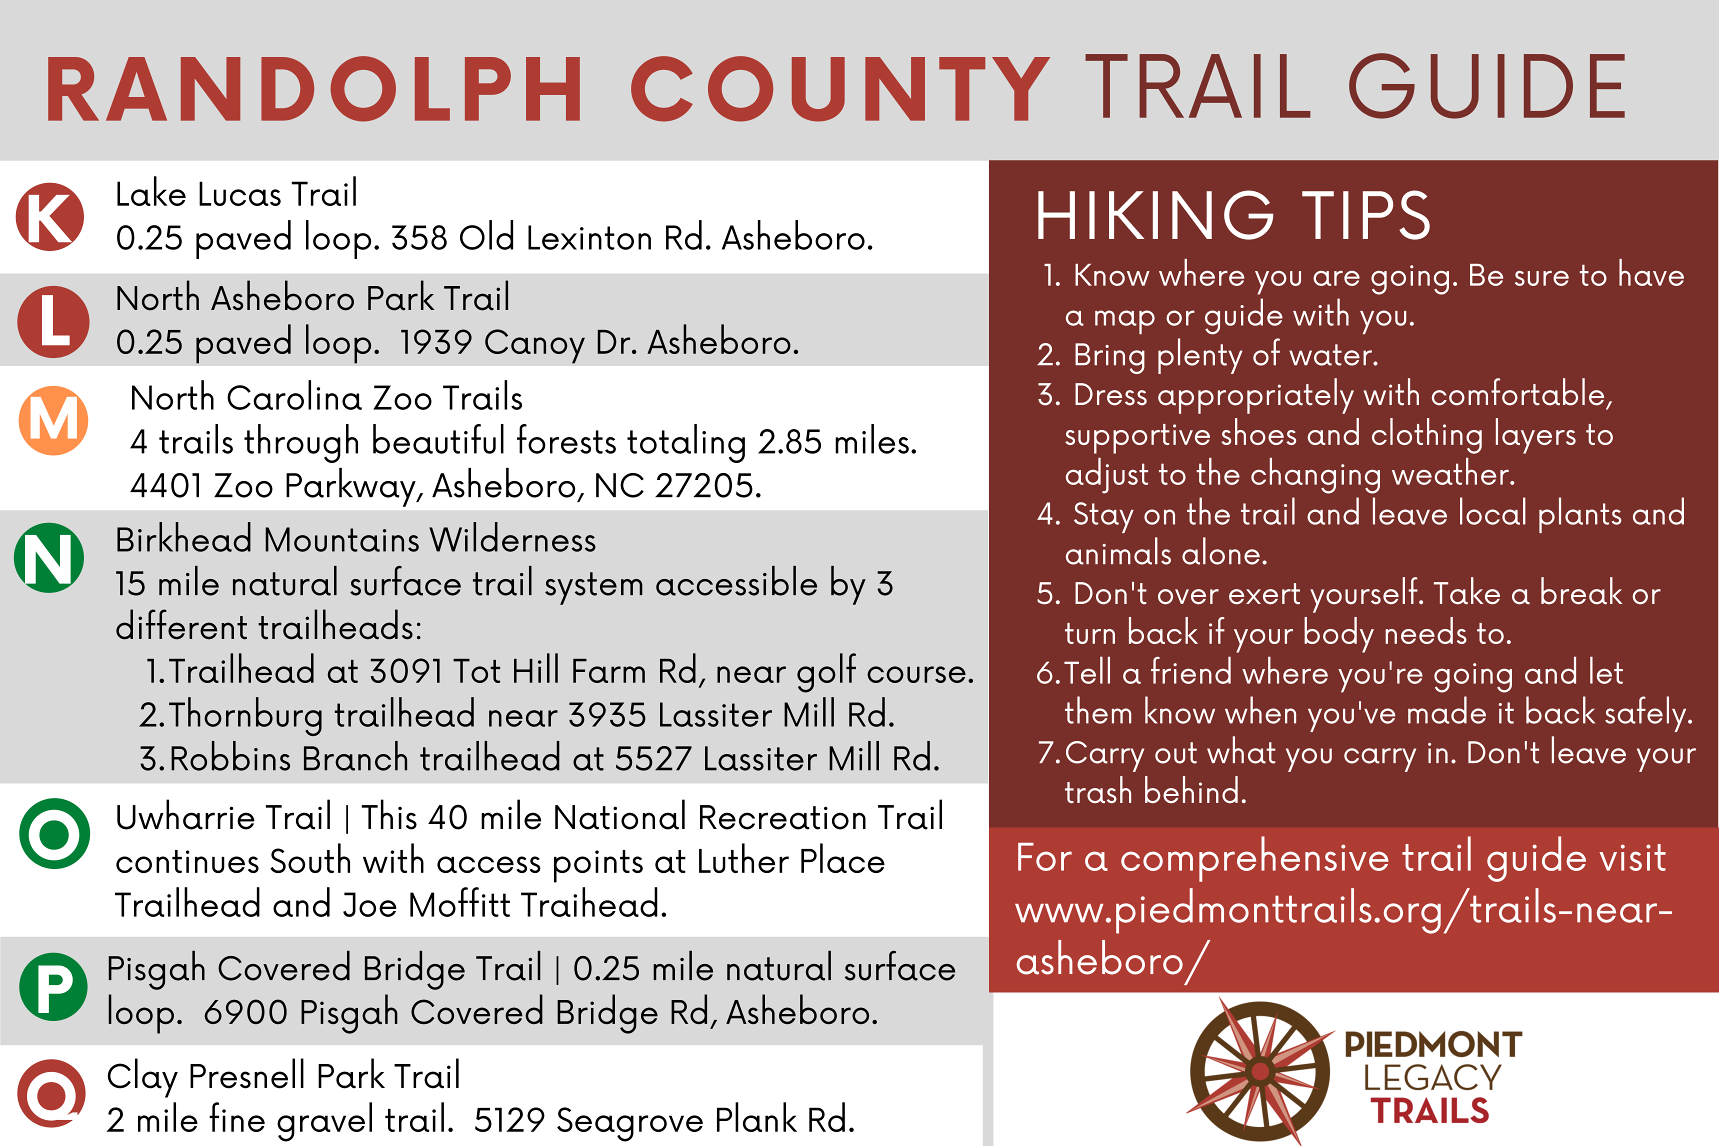  Describe the element at coordinates (181, 624) in the image. I see `different` at that location.
